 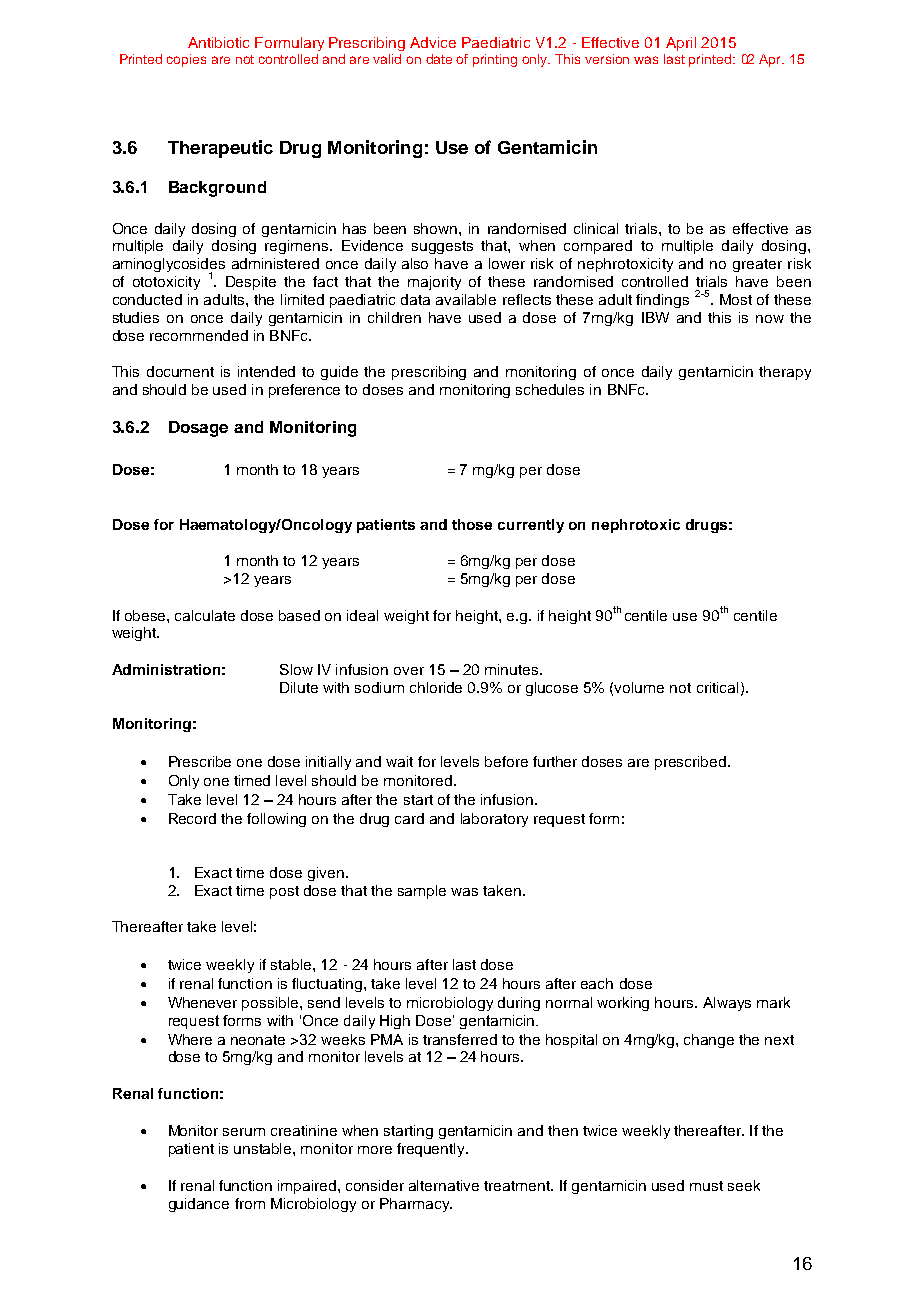 What do you see at coordinates (439, 59) in the document?
I see `date` at bounding box center [439, 59].
